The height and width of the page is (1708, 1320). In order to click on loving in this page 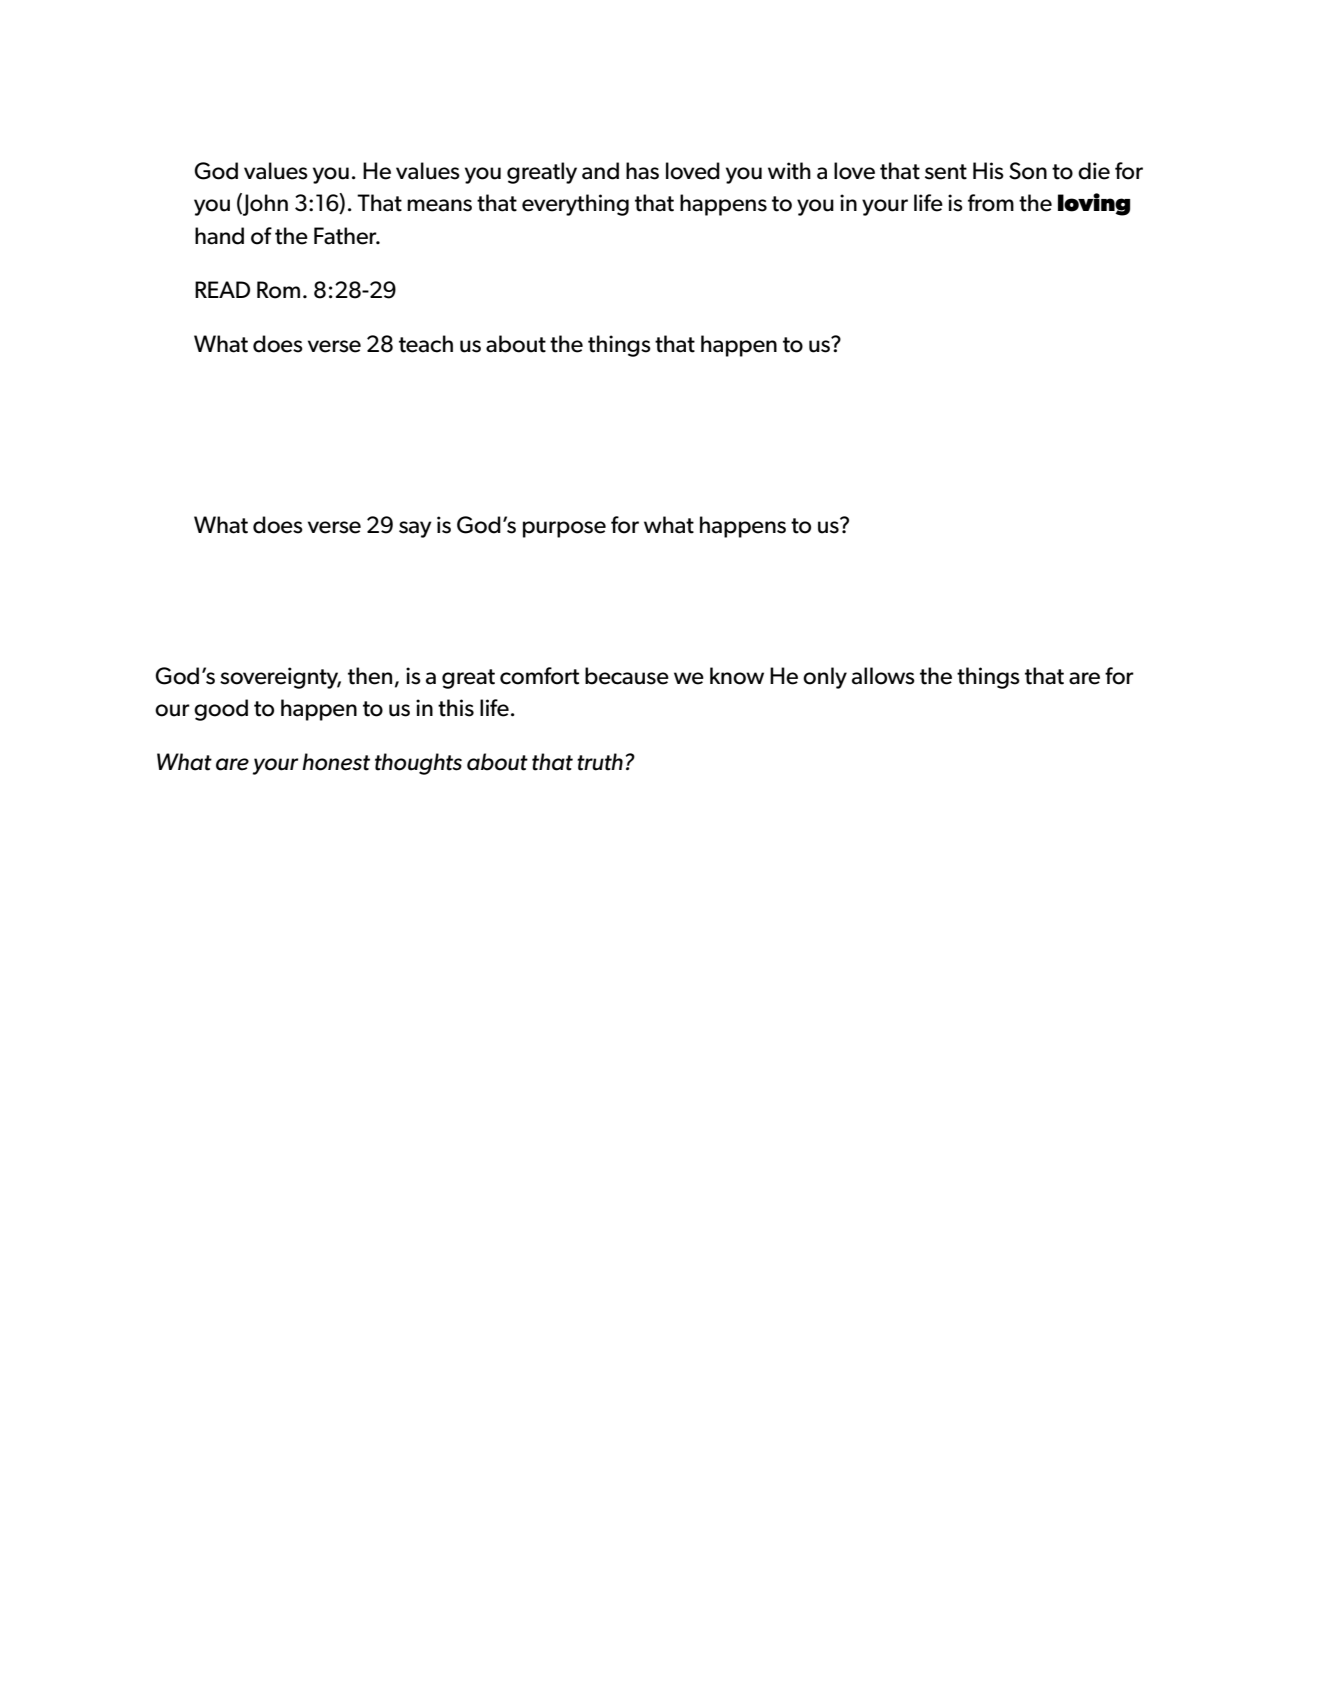, I will do `click(1094, 204)`.
